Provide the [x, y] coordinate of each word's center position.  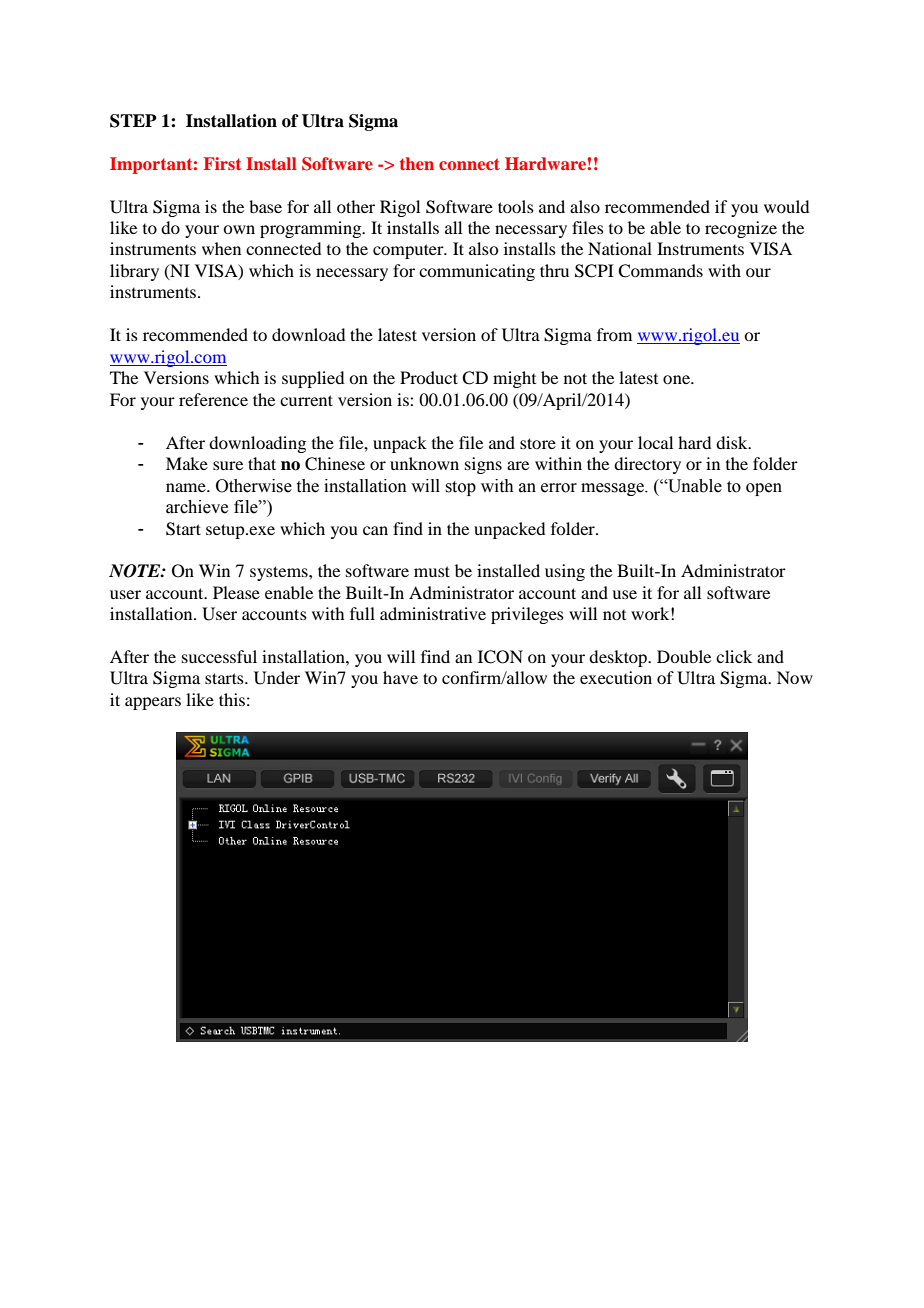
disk [733, 442]
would [786, 206]
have [400, 677]
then [417, 163]
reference [213, 399]
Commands [660, 271]
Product [429, 377]
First [222, 163]
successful [219, 656]
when [221, 248]
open [764, 489]
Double [684, 656]
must [432, 571]
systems [280, 573]
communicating [477, 272]
